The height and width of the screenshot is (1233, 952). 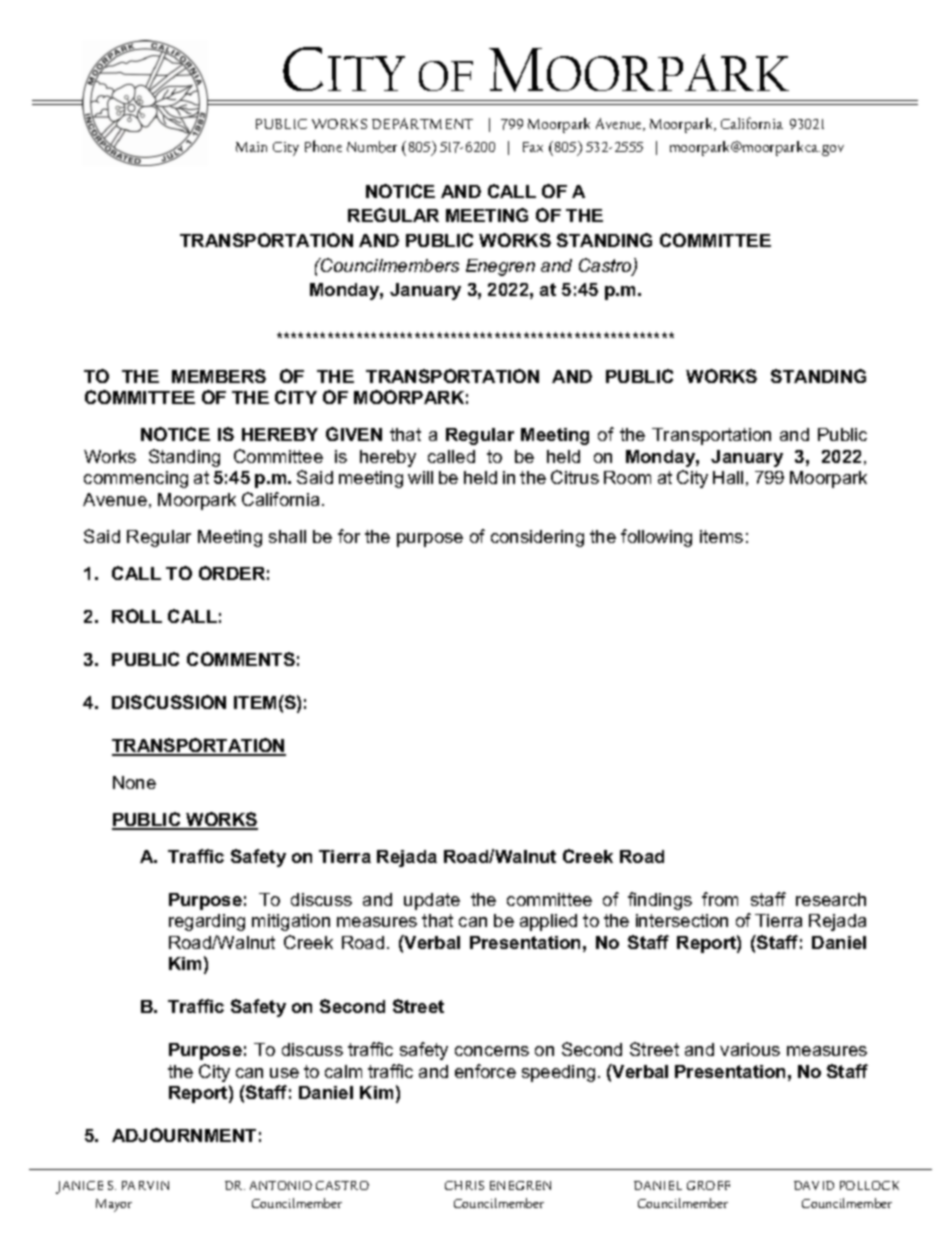 I want to click on COMMENTS, so click(x=241, y=659).
